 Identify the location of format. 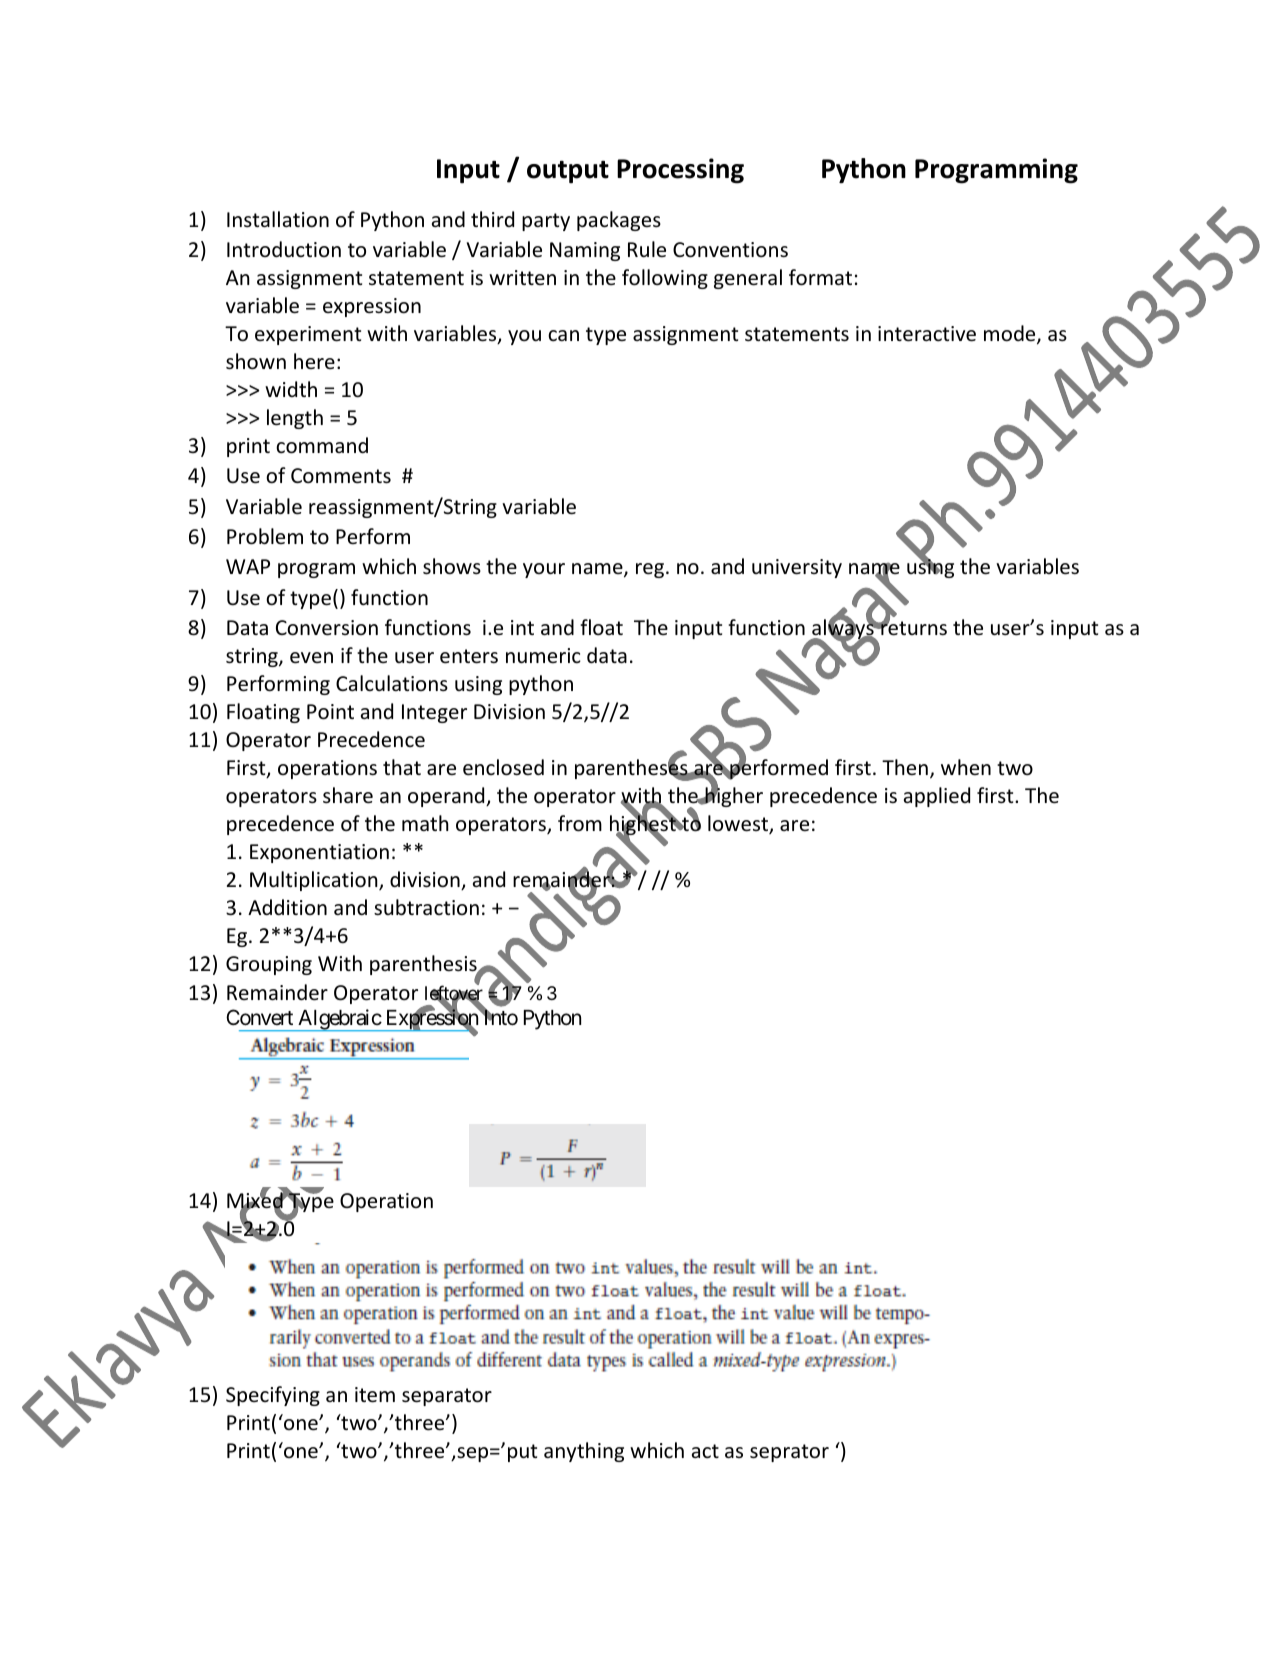
(820, 277).
